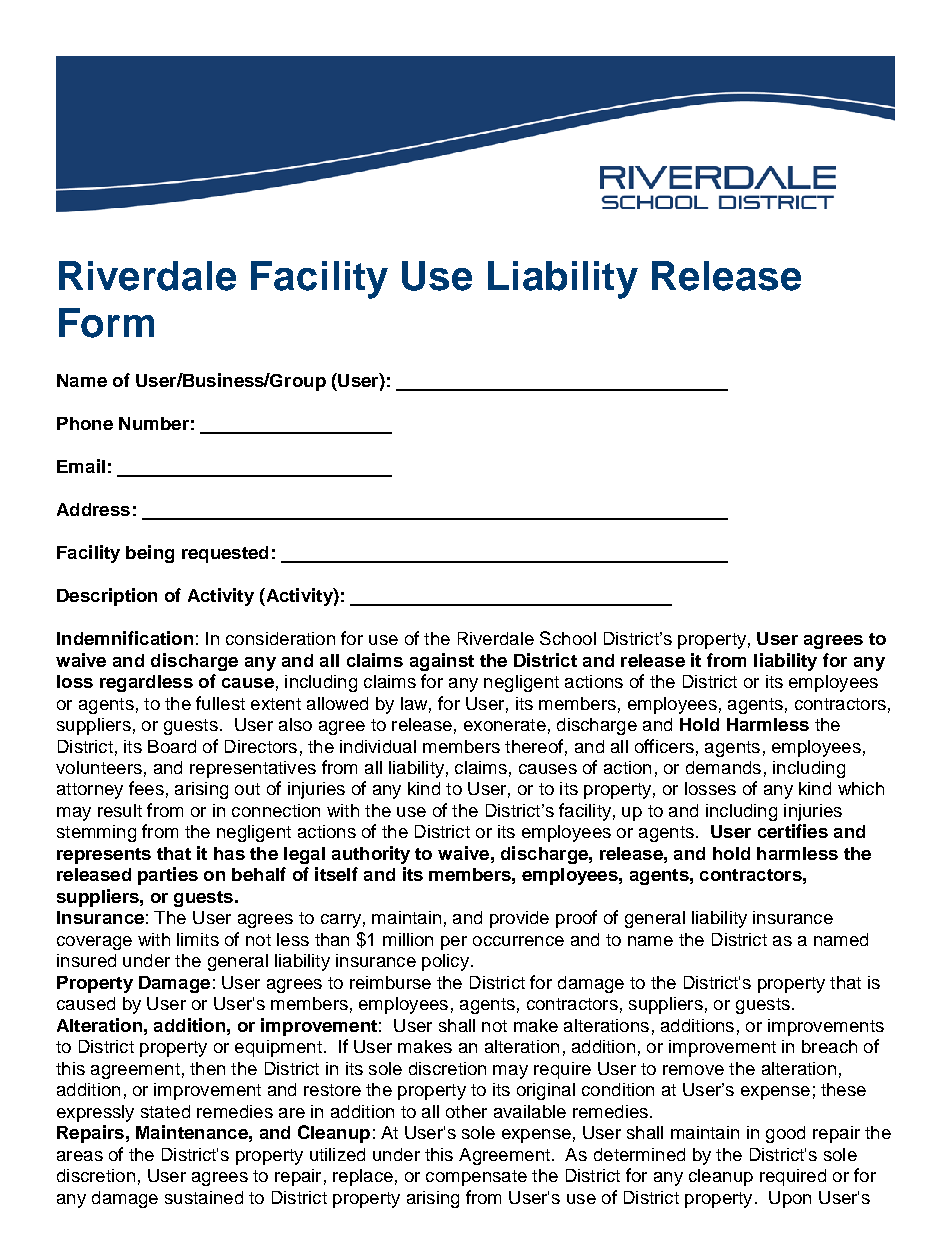 This image has width=952, height=1233. What do you see at coordinates (445, 962) in the image?
I see `policy` at bounding box center [445, 962].
